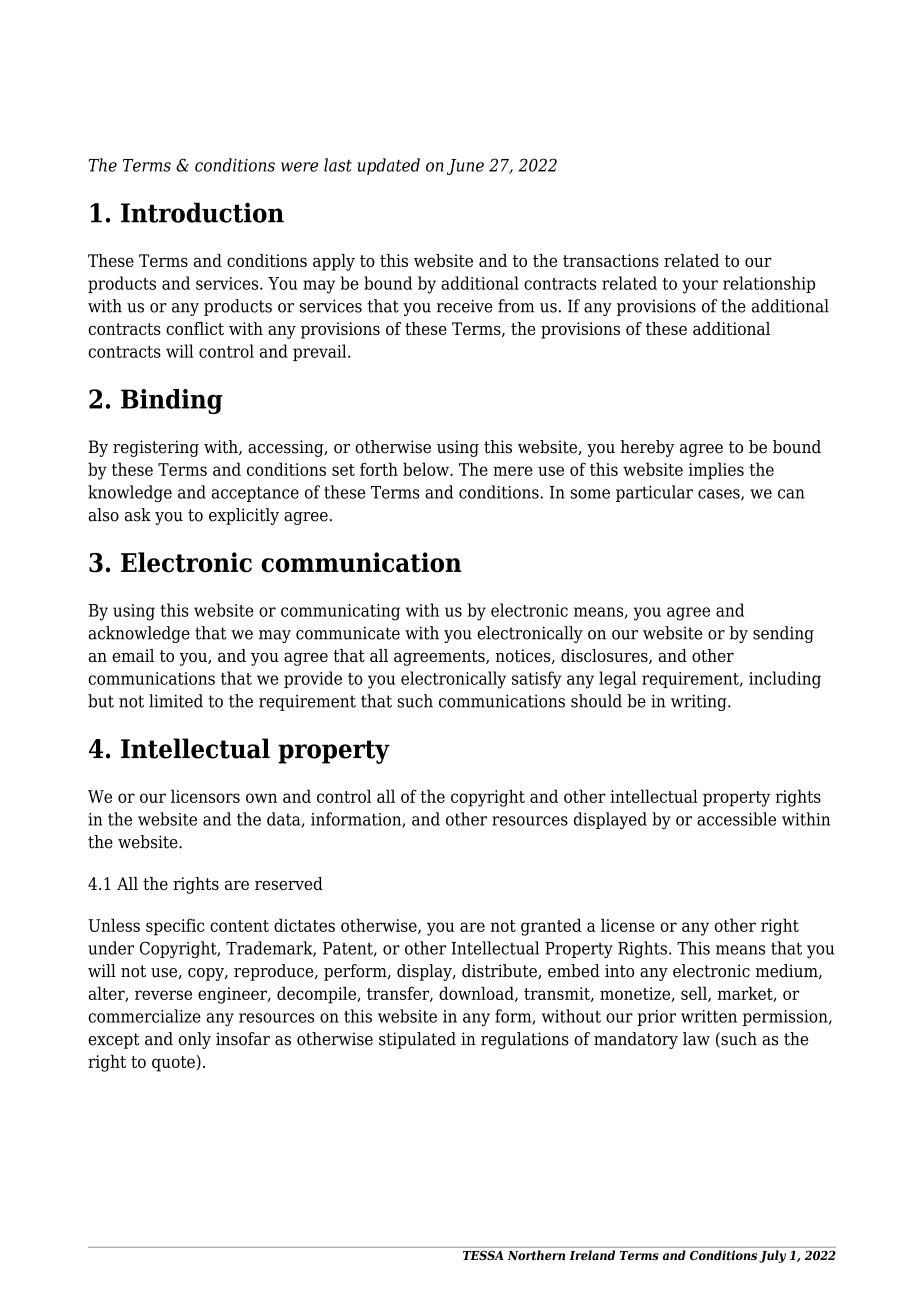  I want to click on your, so click(700, 287).
